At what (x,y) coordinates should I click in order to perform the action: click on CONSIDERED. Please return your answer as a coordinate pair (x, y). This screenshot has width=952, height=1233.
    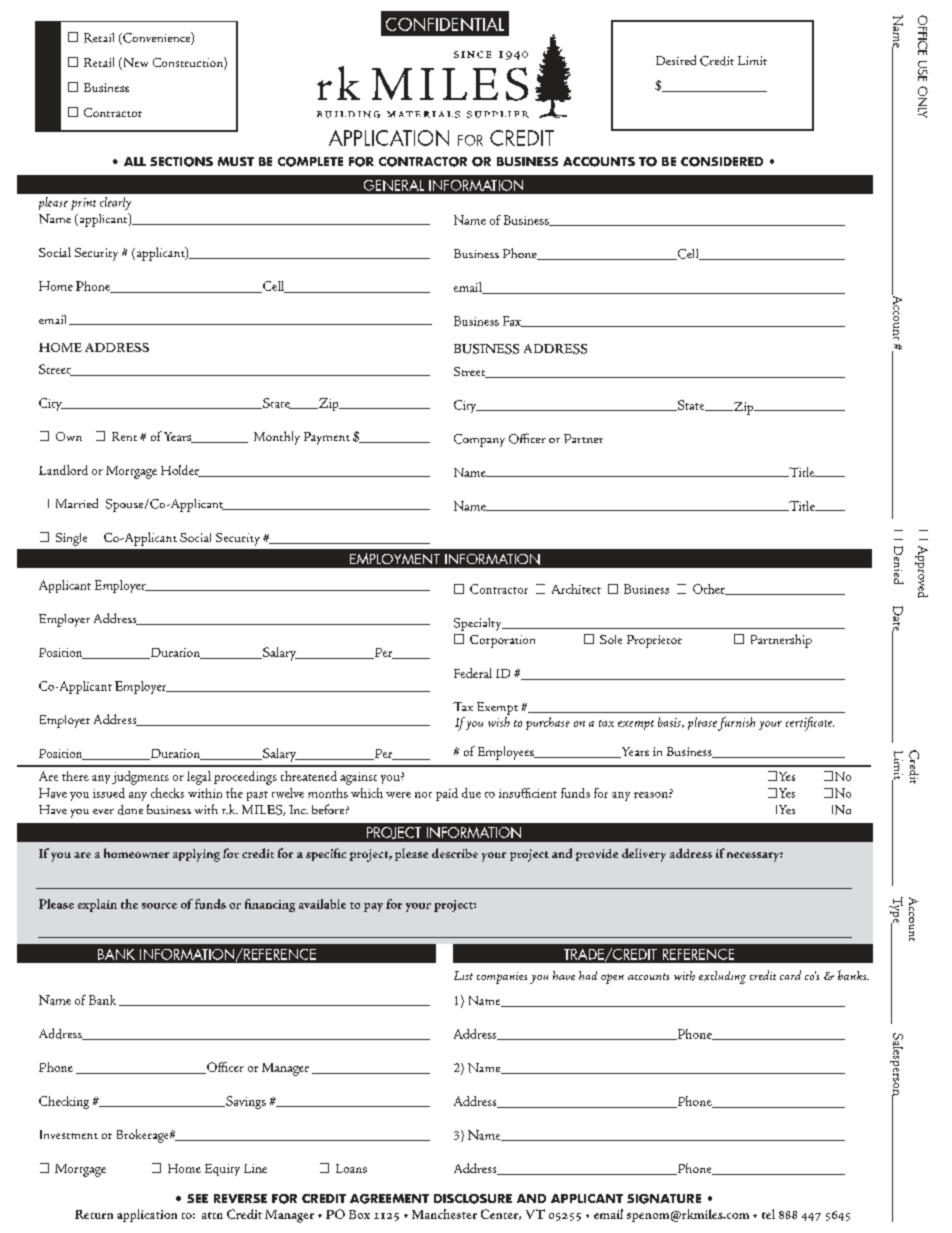
    Looking at the image, I should click on (722, 162).
